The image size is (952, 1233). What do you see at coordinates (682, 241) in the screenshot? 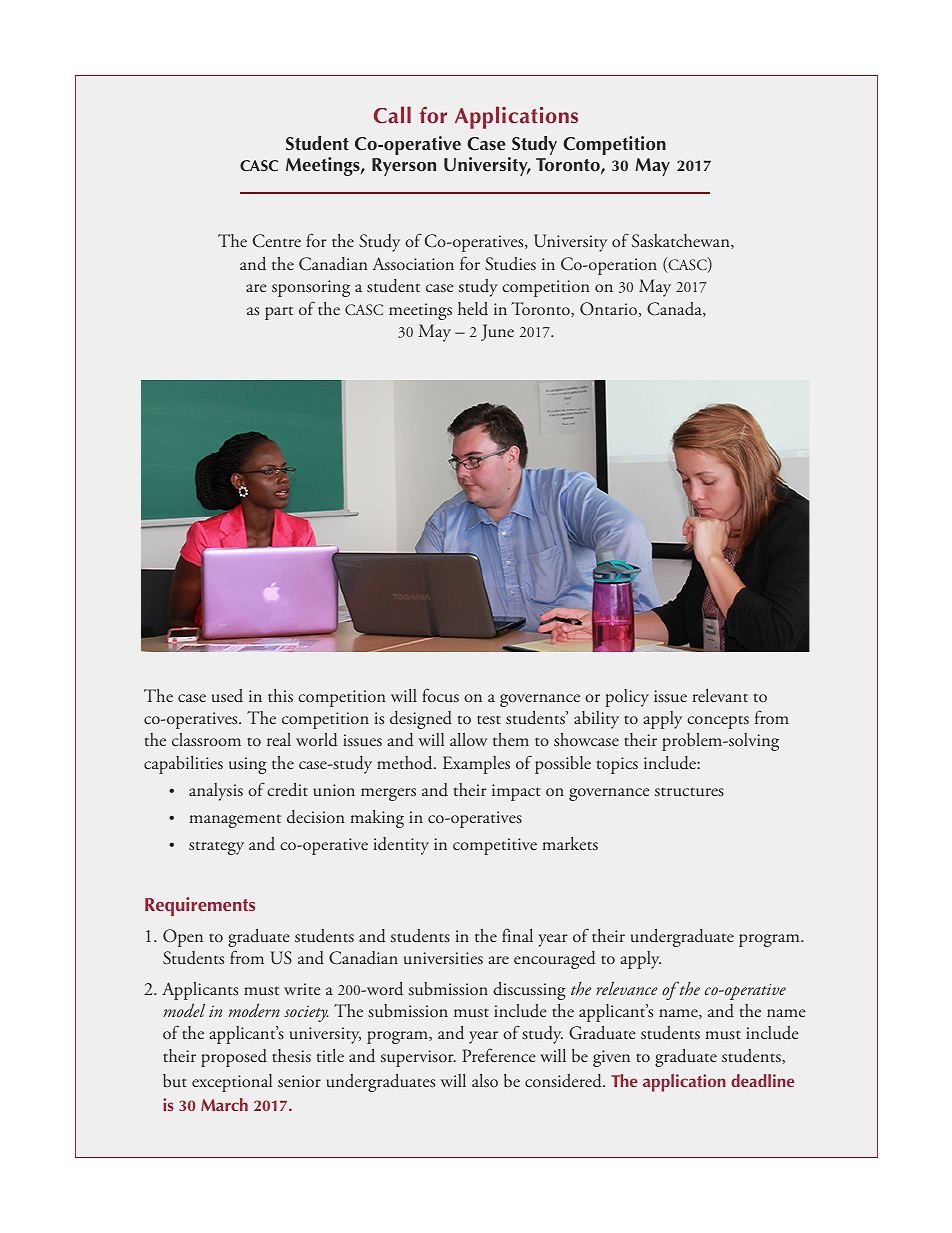
I see `Saskatchewan` at bounding box center [682, 241].
